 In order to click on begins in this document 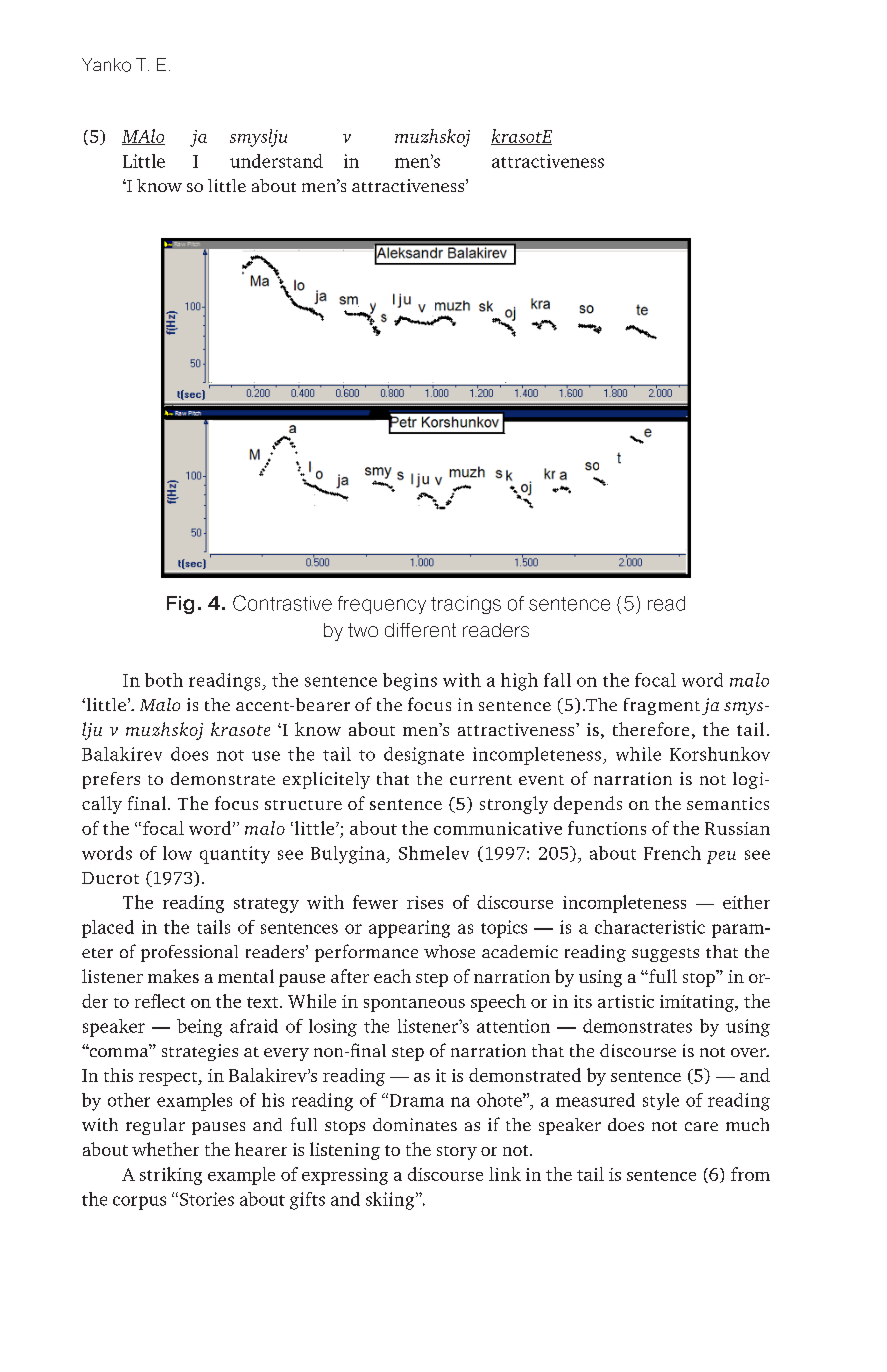, I will do `click(410, 682)`.
